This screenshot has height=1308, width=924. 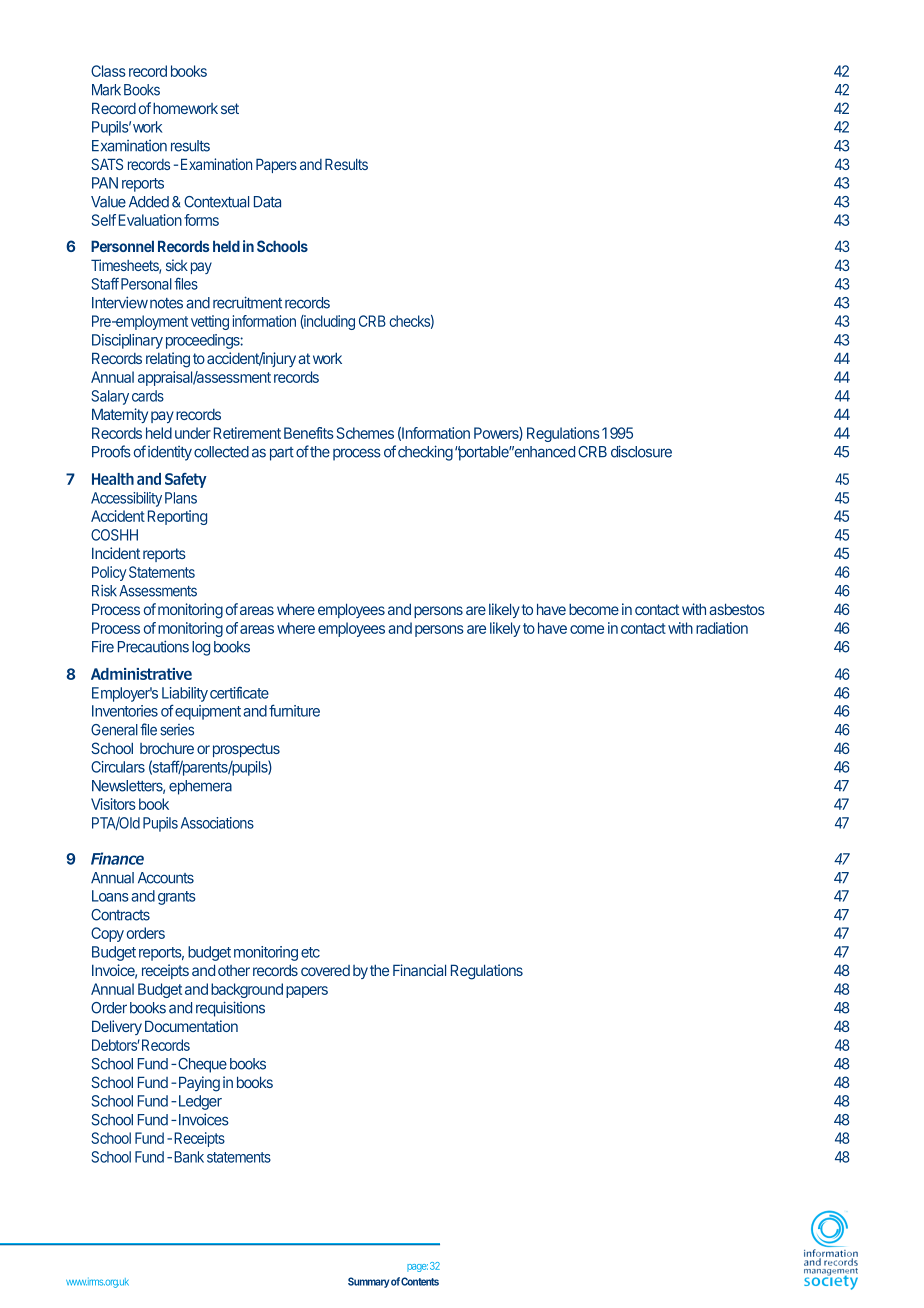 What do you see at coordinates (294, 710) in the screenshot?
I see `furniture` at bounding box center [294, 710].
